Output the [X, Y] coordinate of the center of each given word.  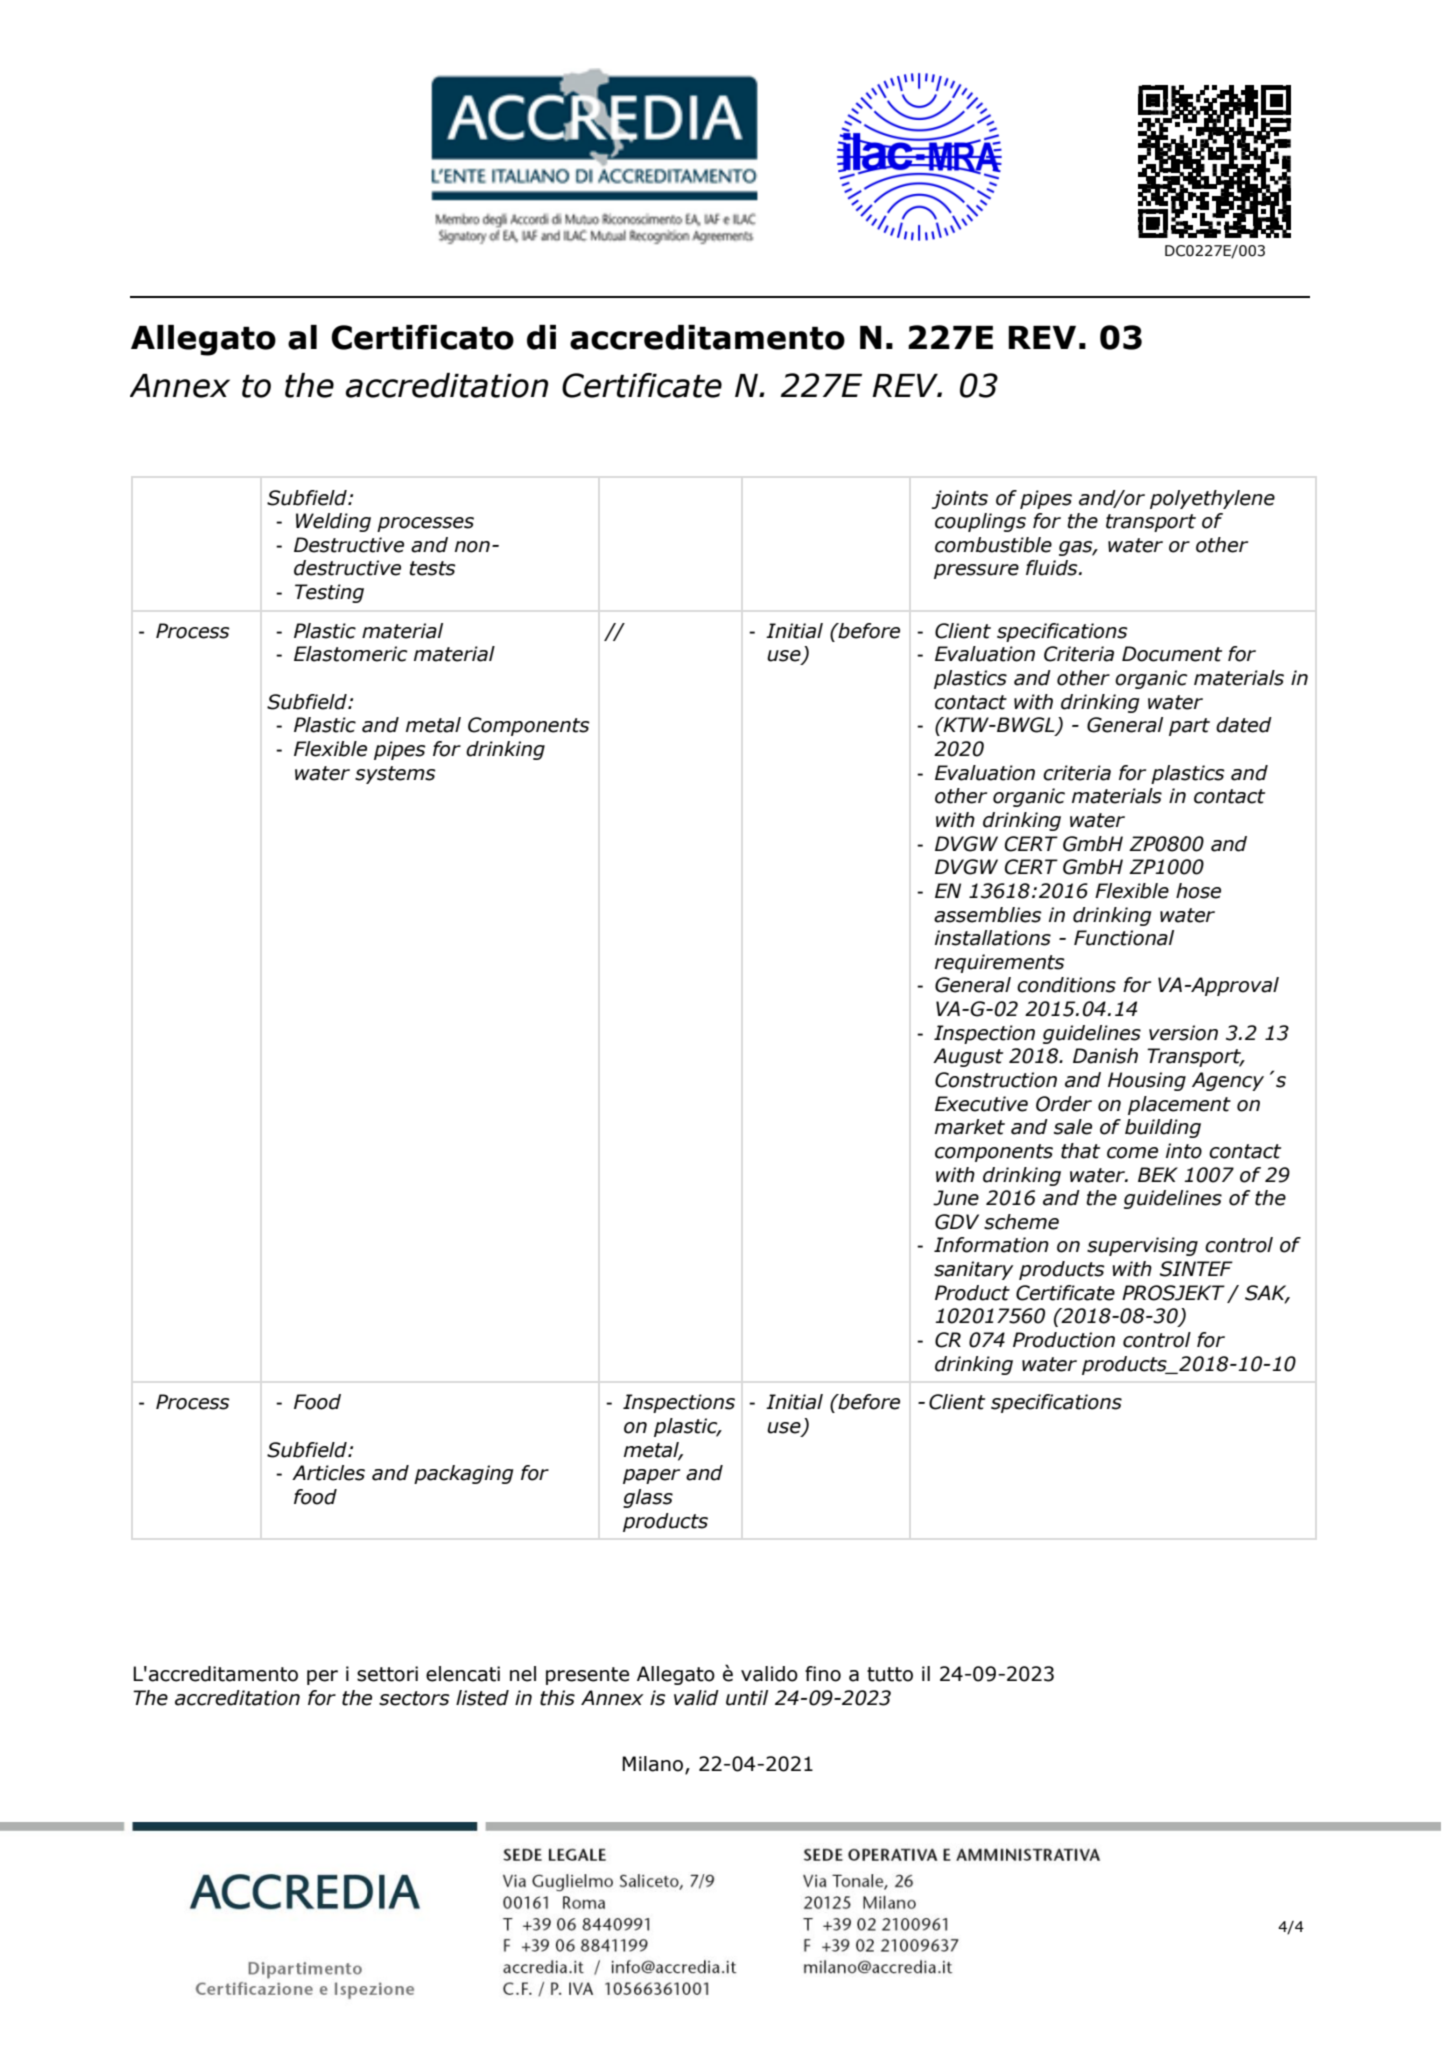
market [970, 1127]
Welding [333, 522]
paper [651, 1476]
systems [395, 775]
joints [959, 499]
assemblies [988, 915]
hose [1198, 891]
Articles [328, 1473]
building [1163, 1128]
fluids [1053, 568]
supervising [1142, 1246]
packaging [464, 1474]
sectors [414, 1698]
